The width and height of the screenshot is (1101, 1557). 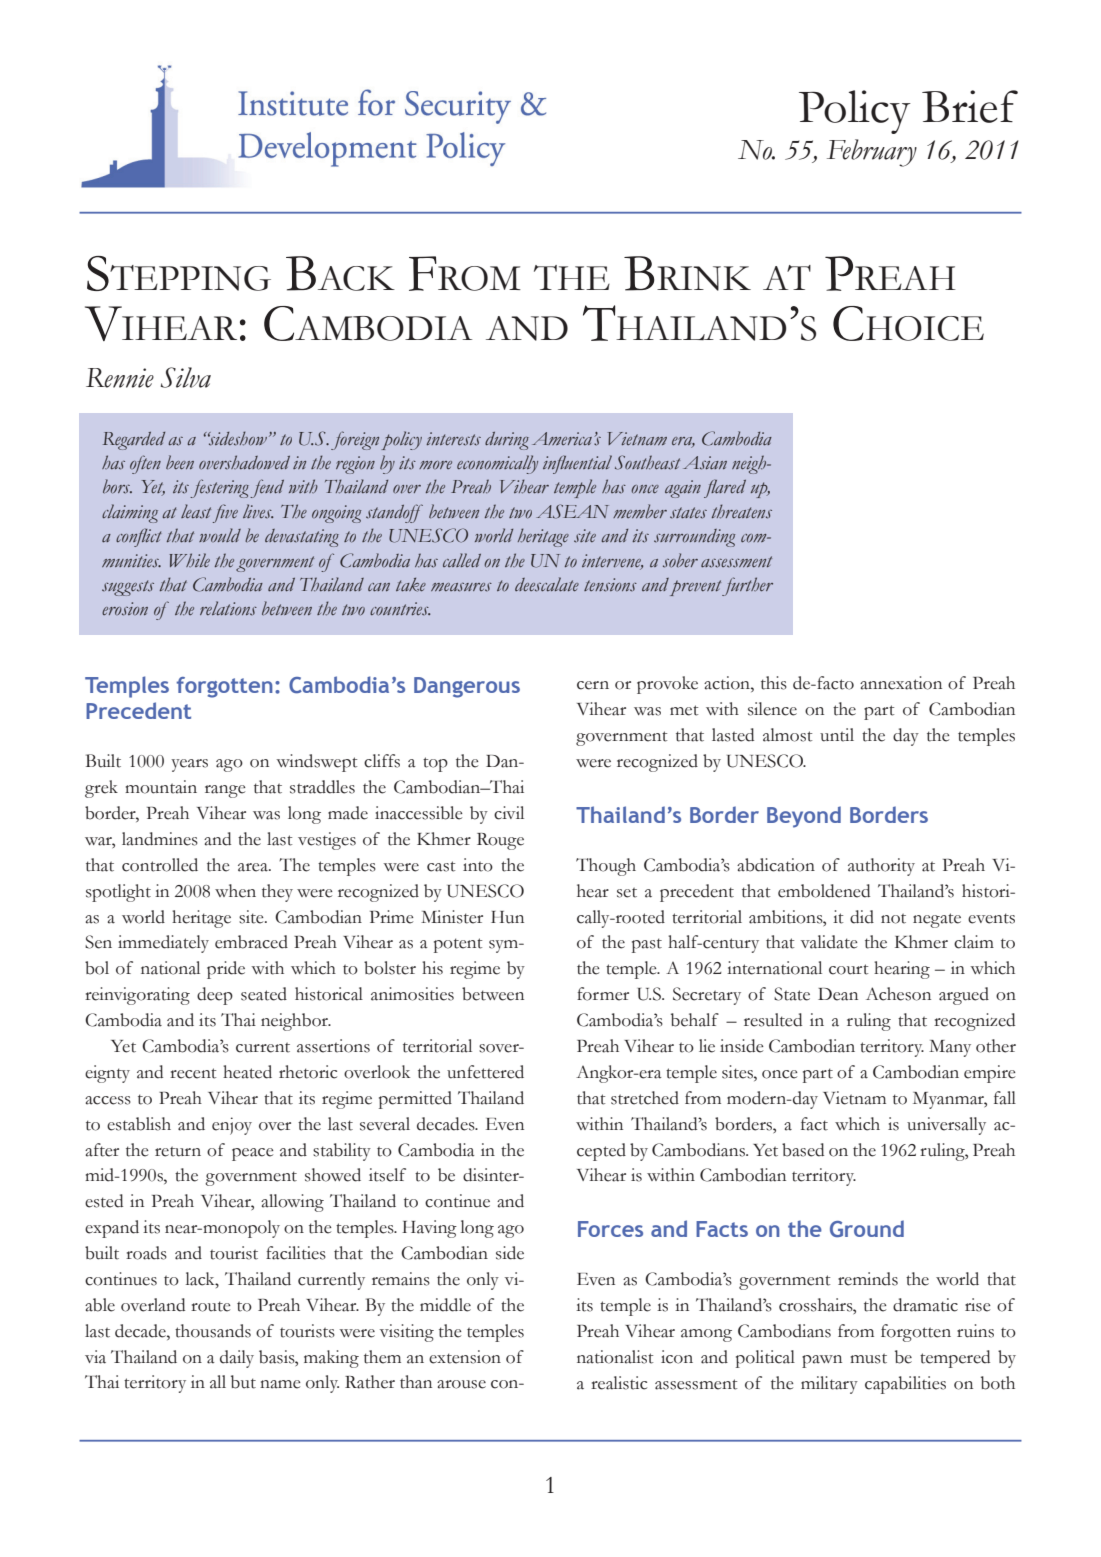 I want to click on not, so click(x=893, y=918).
